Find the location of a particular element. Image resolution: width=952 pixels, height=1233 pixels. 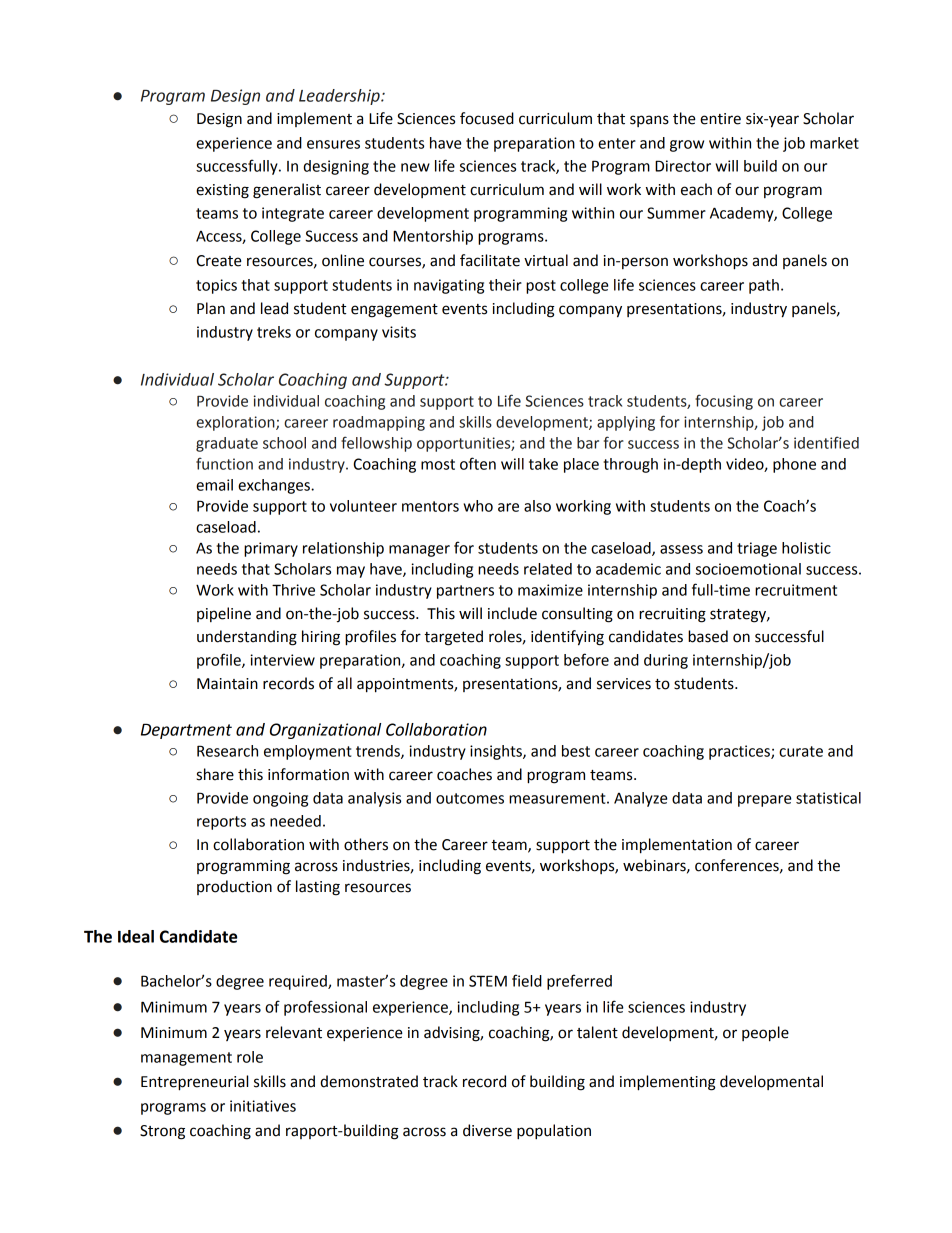

triage is located at coordinates (757, 549).
